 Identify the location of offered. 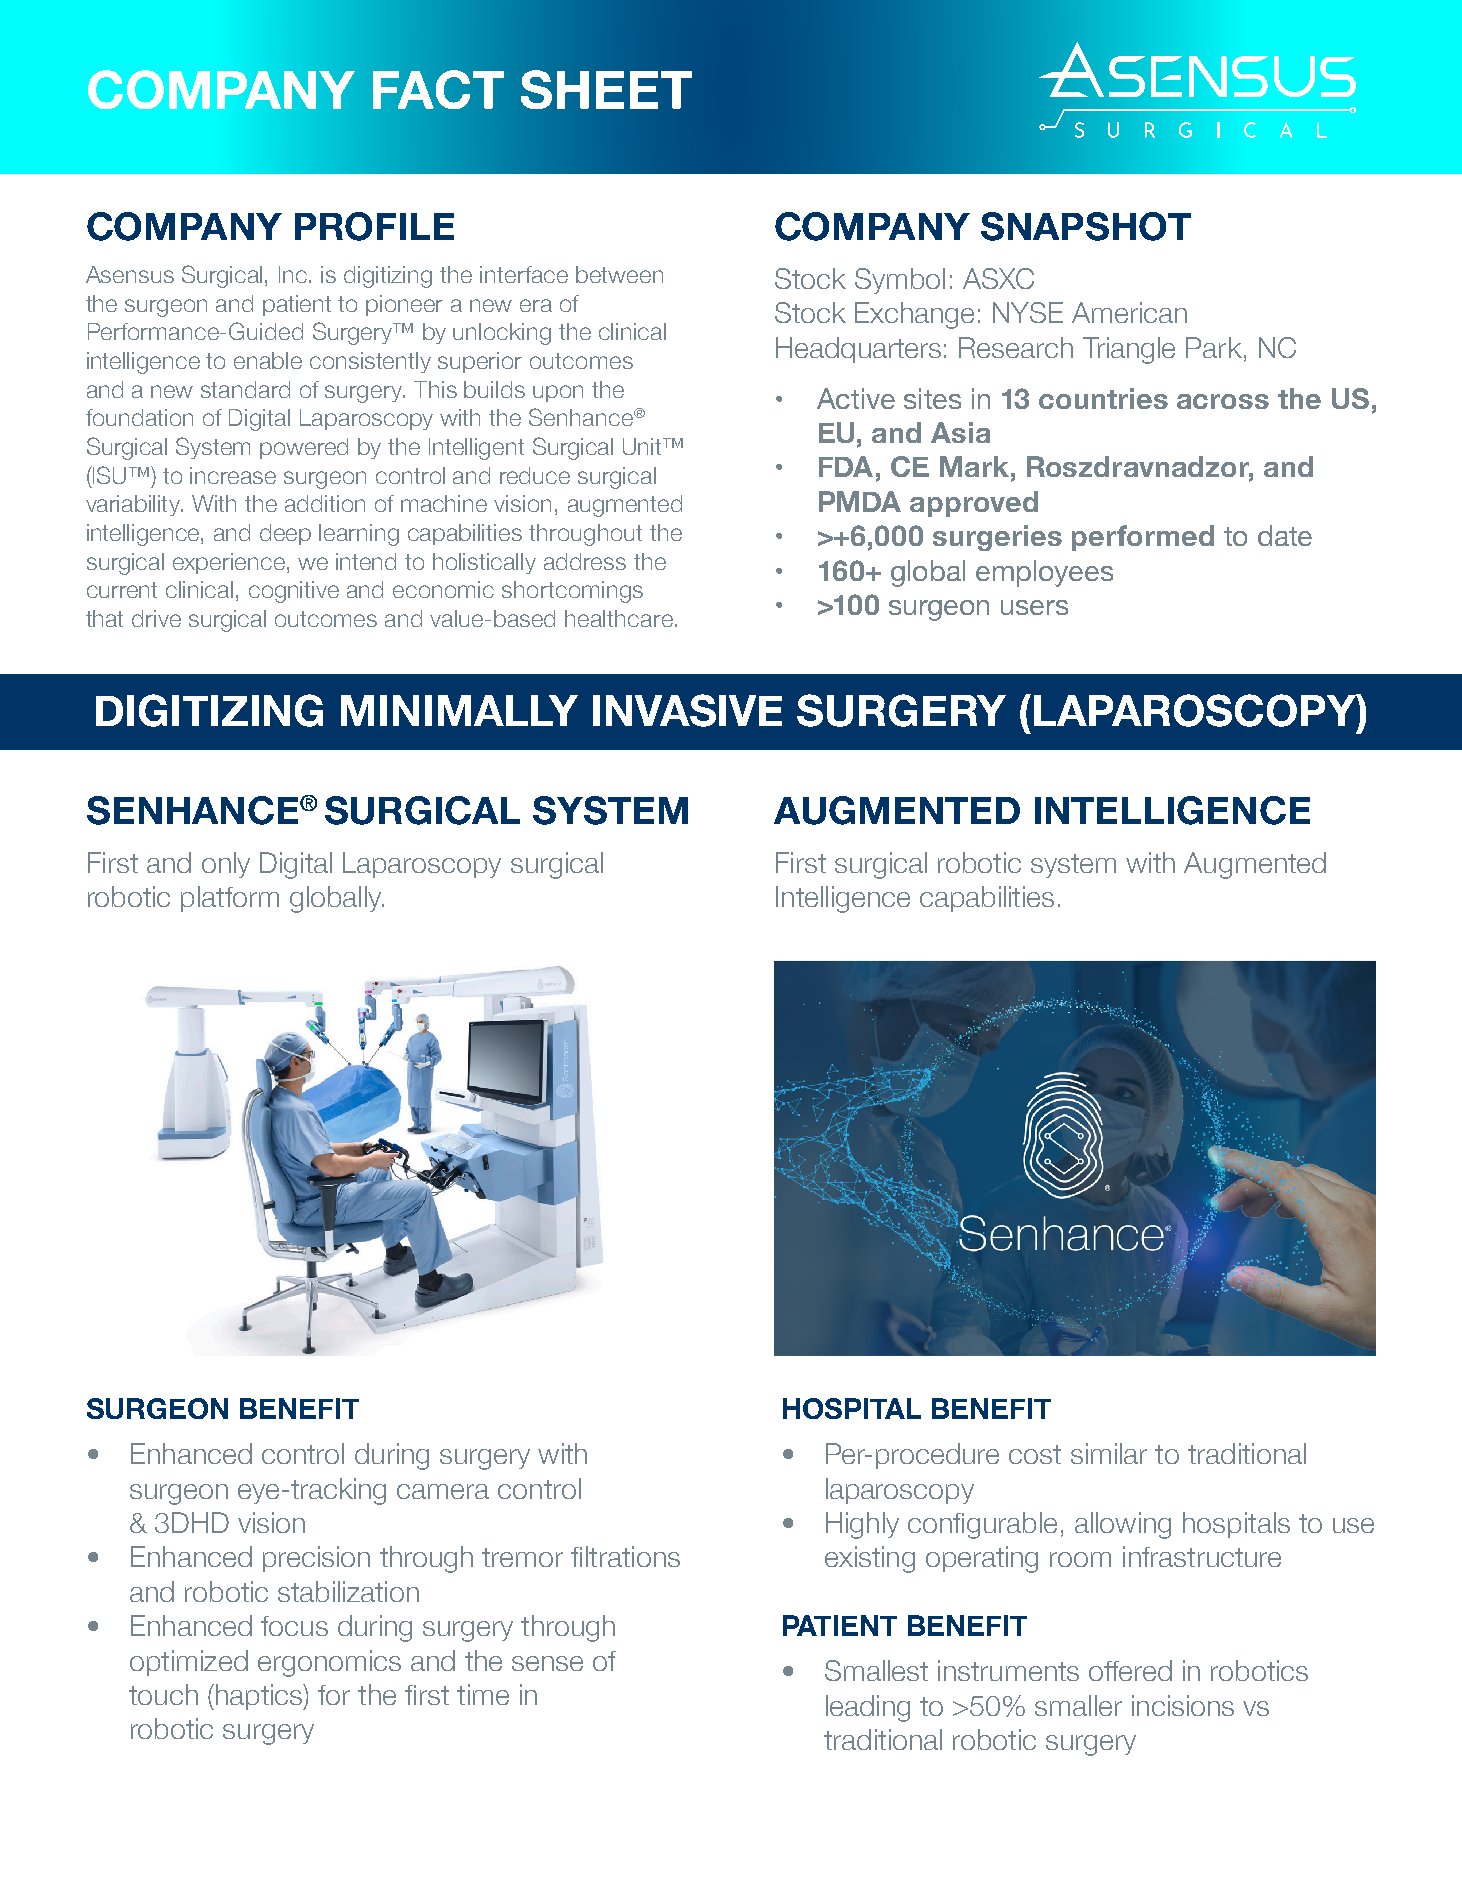
(1130, 1670).
